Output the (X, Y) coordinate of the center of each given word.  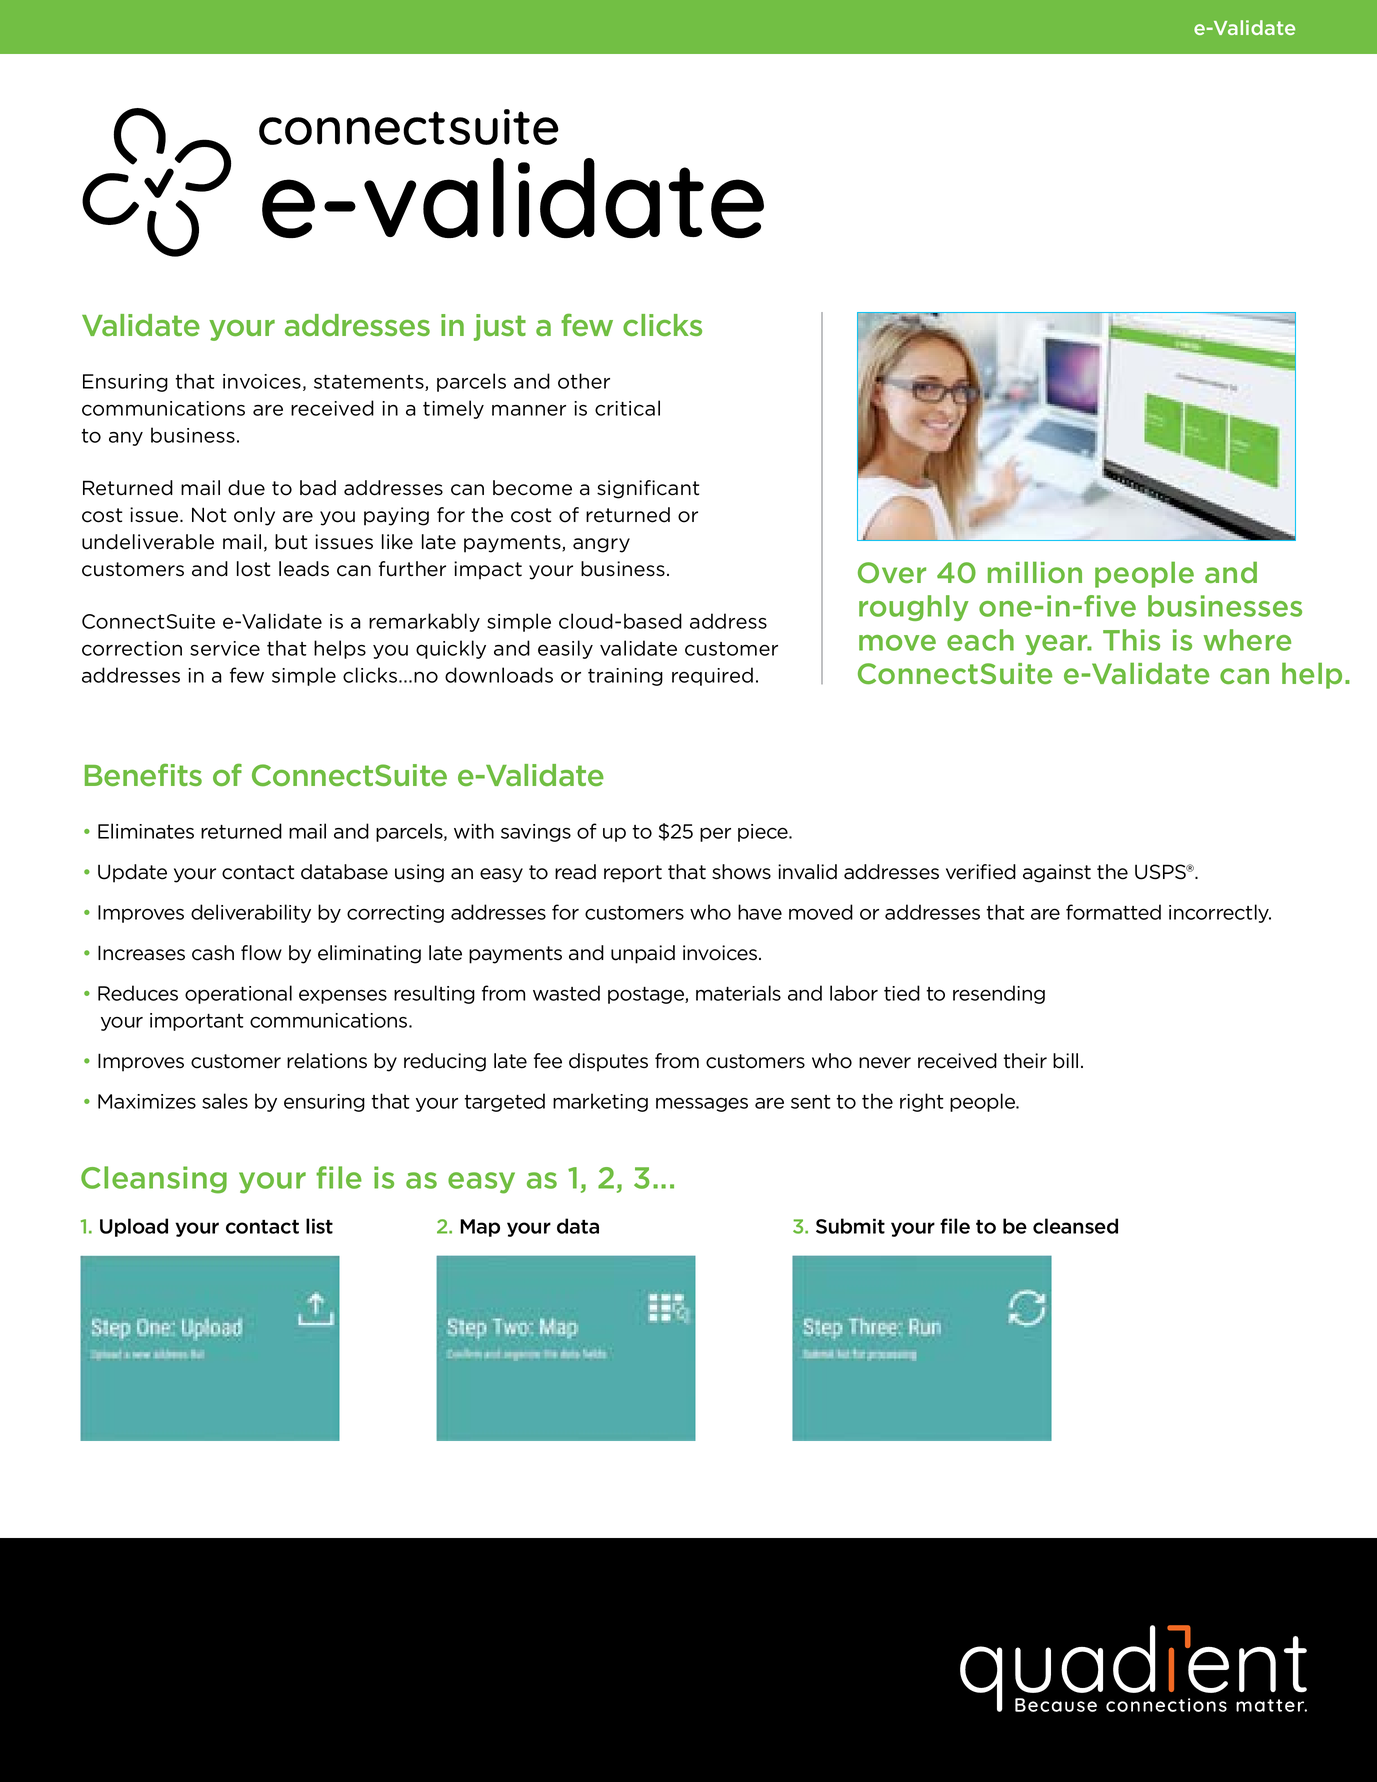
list (319, 1226)
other (584, 381)
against (1057, 873)
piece (764, 833)
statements (370, 383)
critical (627, 408)
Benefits (143, 775)
